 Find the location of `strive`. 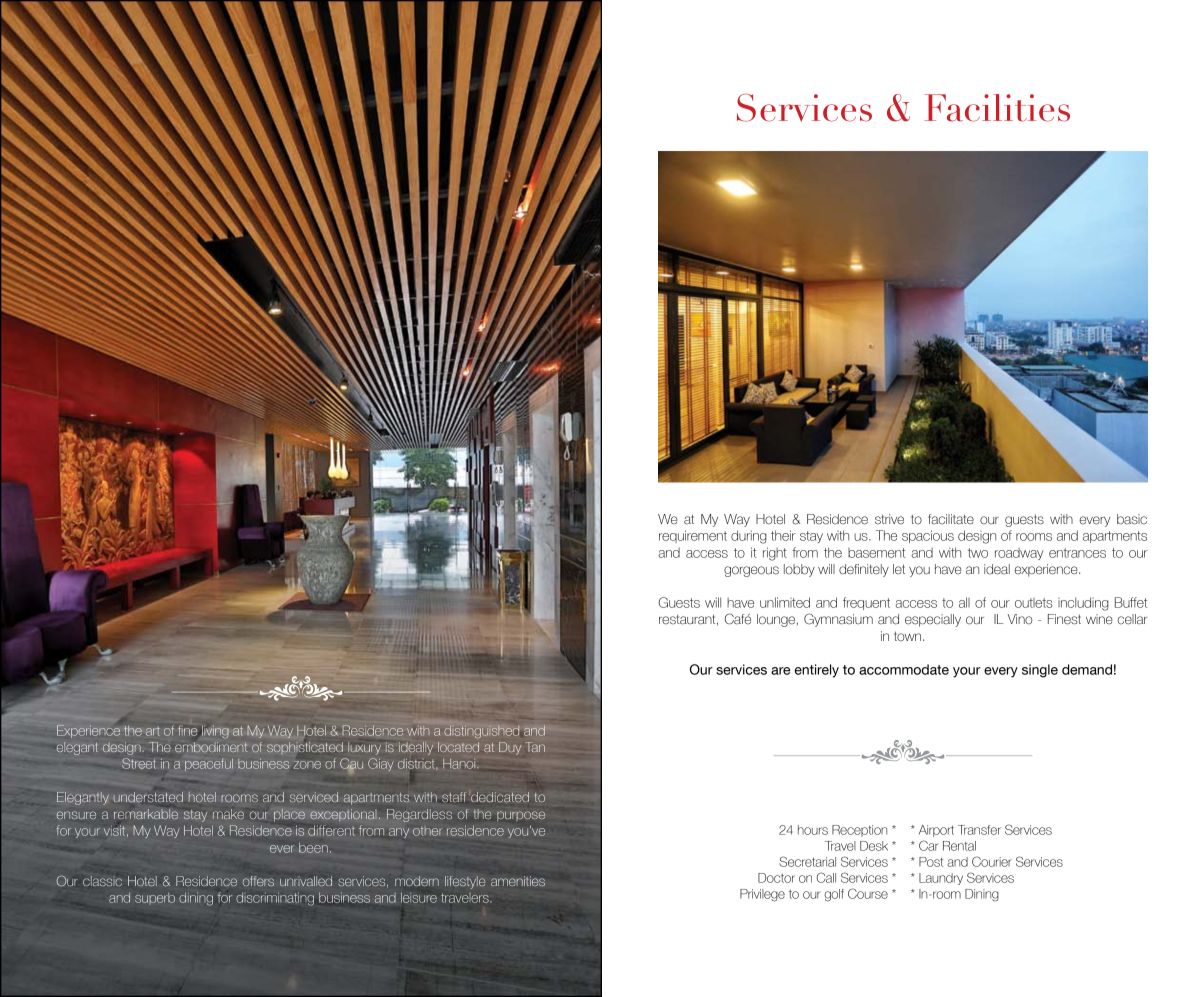

strive is located at coordinates (889, 519).
